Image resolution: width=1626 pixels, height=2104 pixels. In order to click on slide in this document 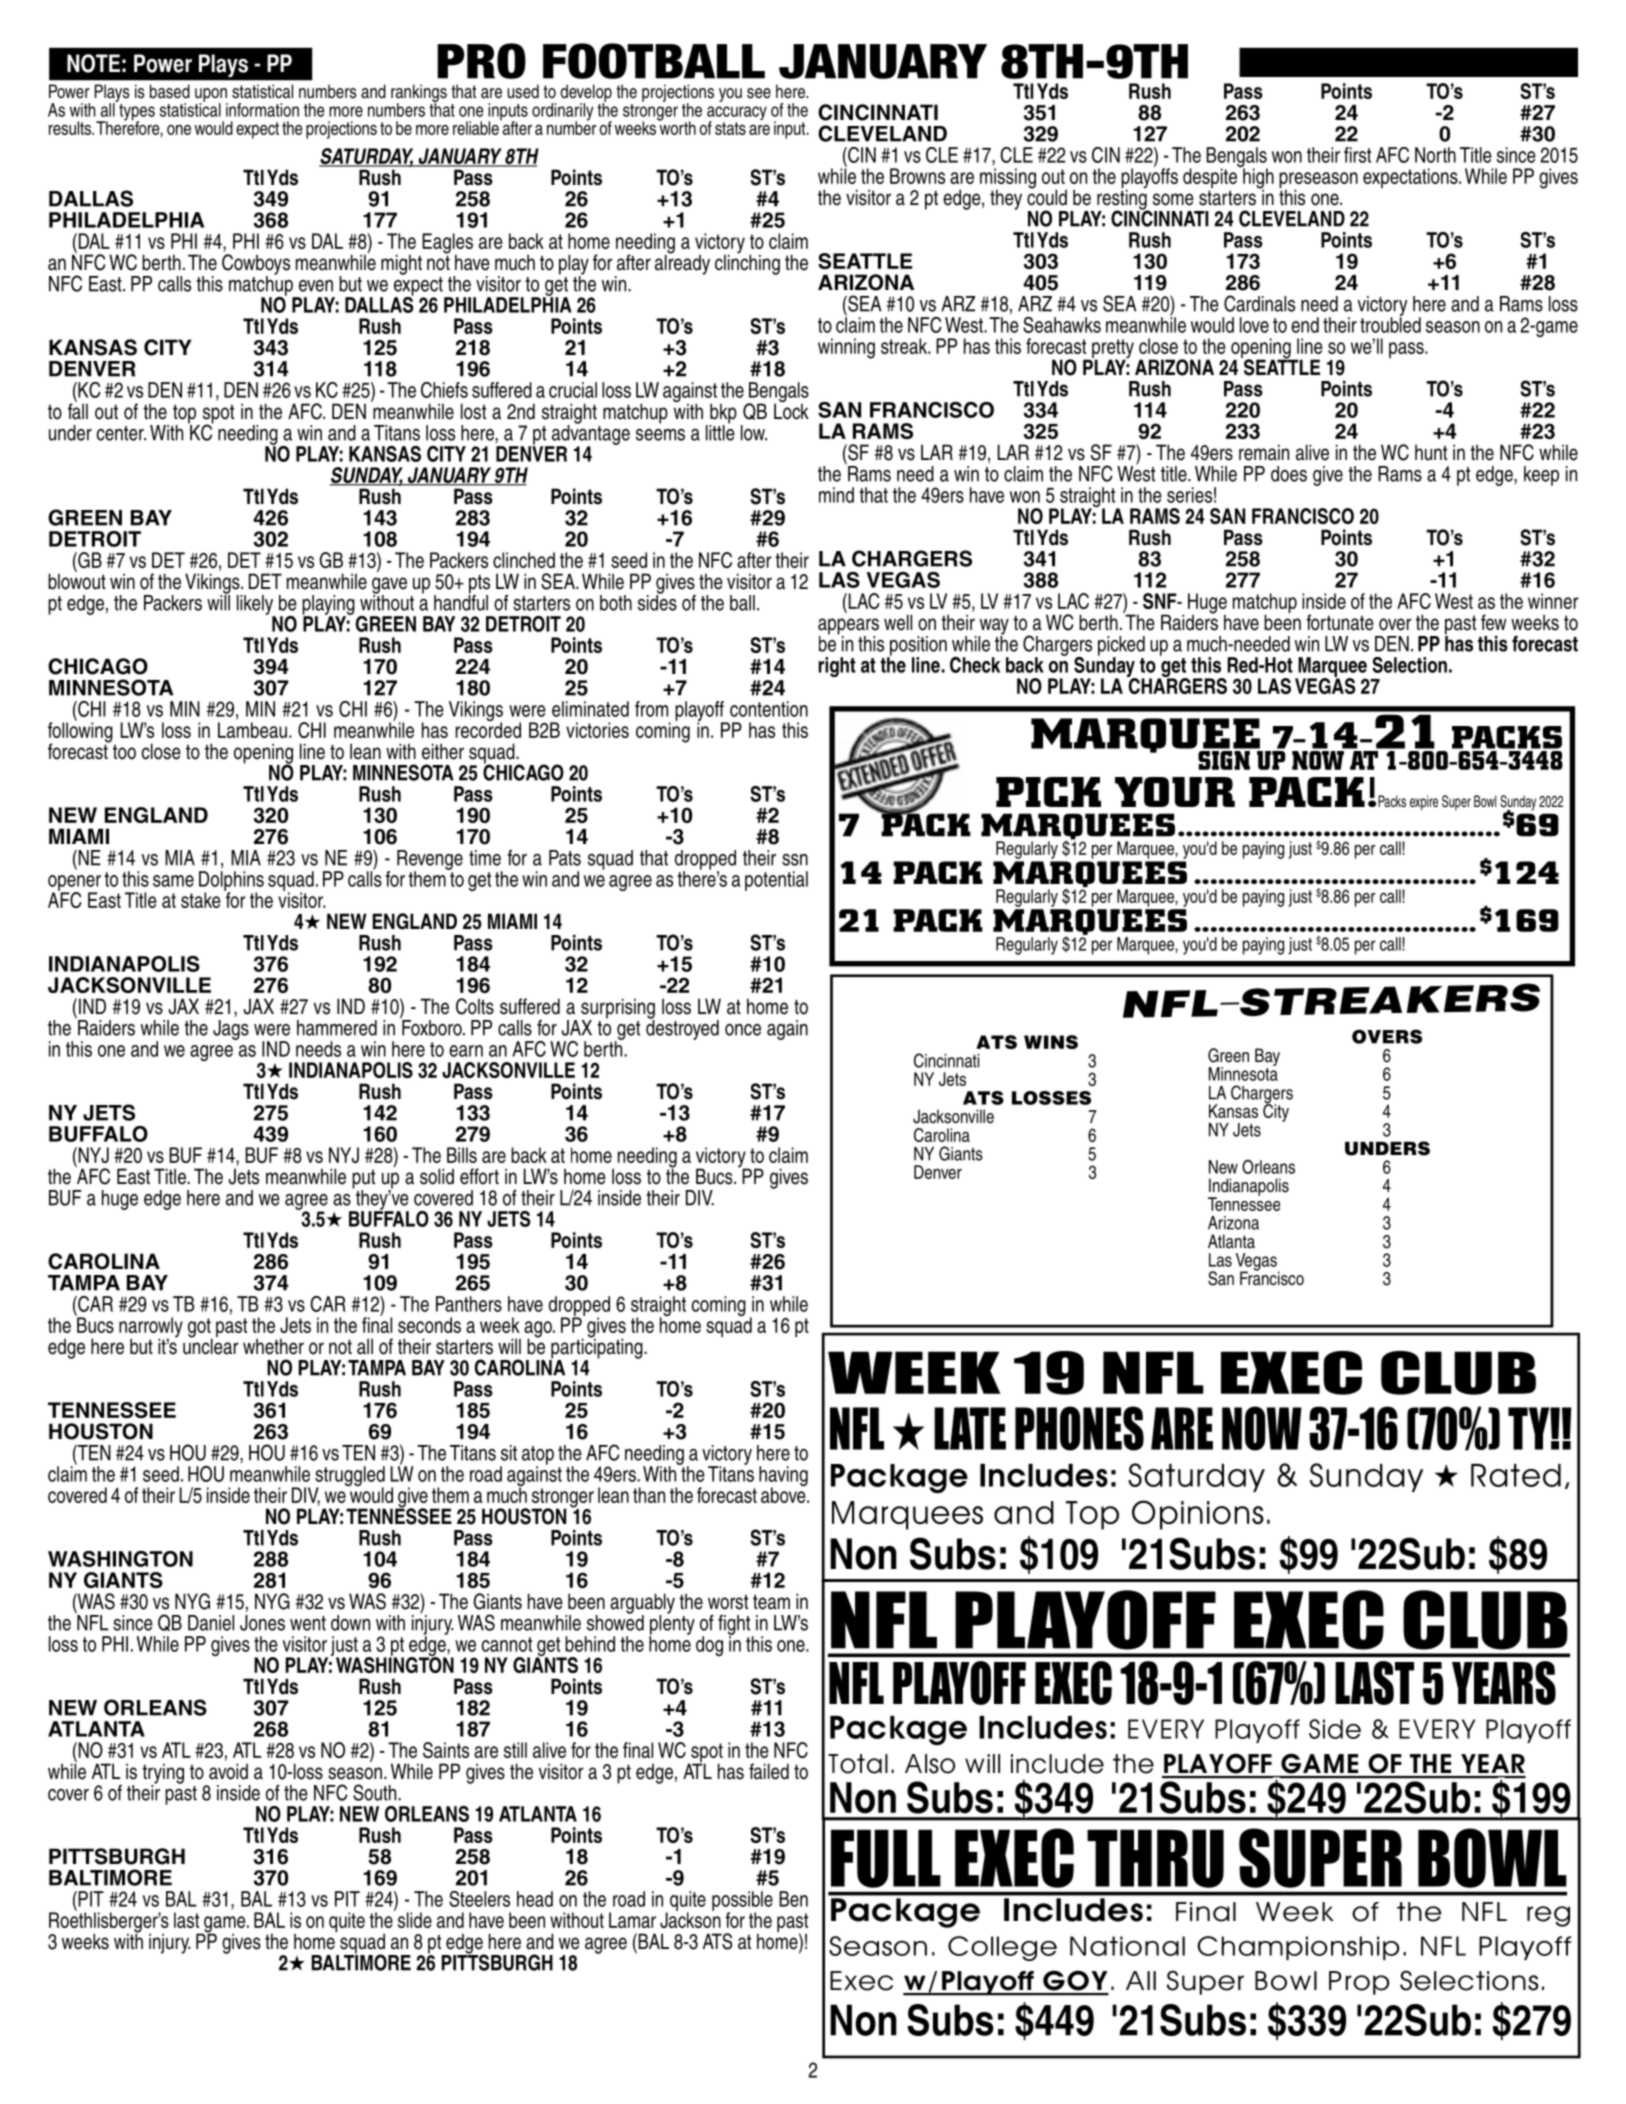, I will do `click(415, 1920)`.
